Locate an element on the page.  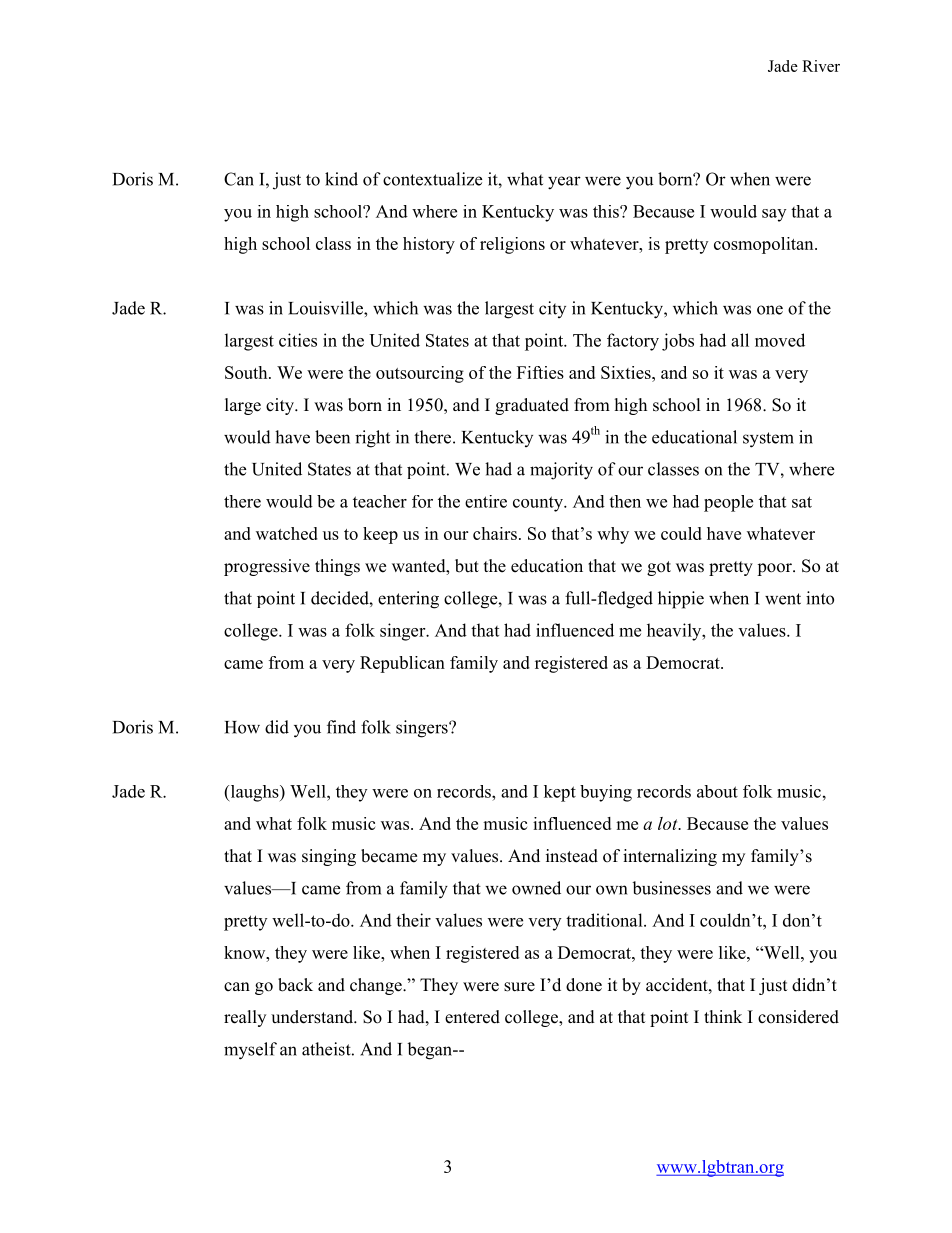
year is located at coordinates (564, 183).
